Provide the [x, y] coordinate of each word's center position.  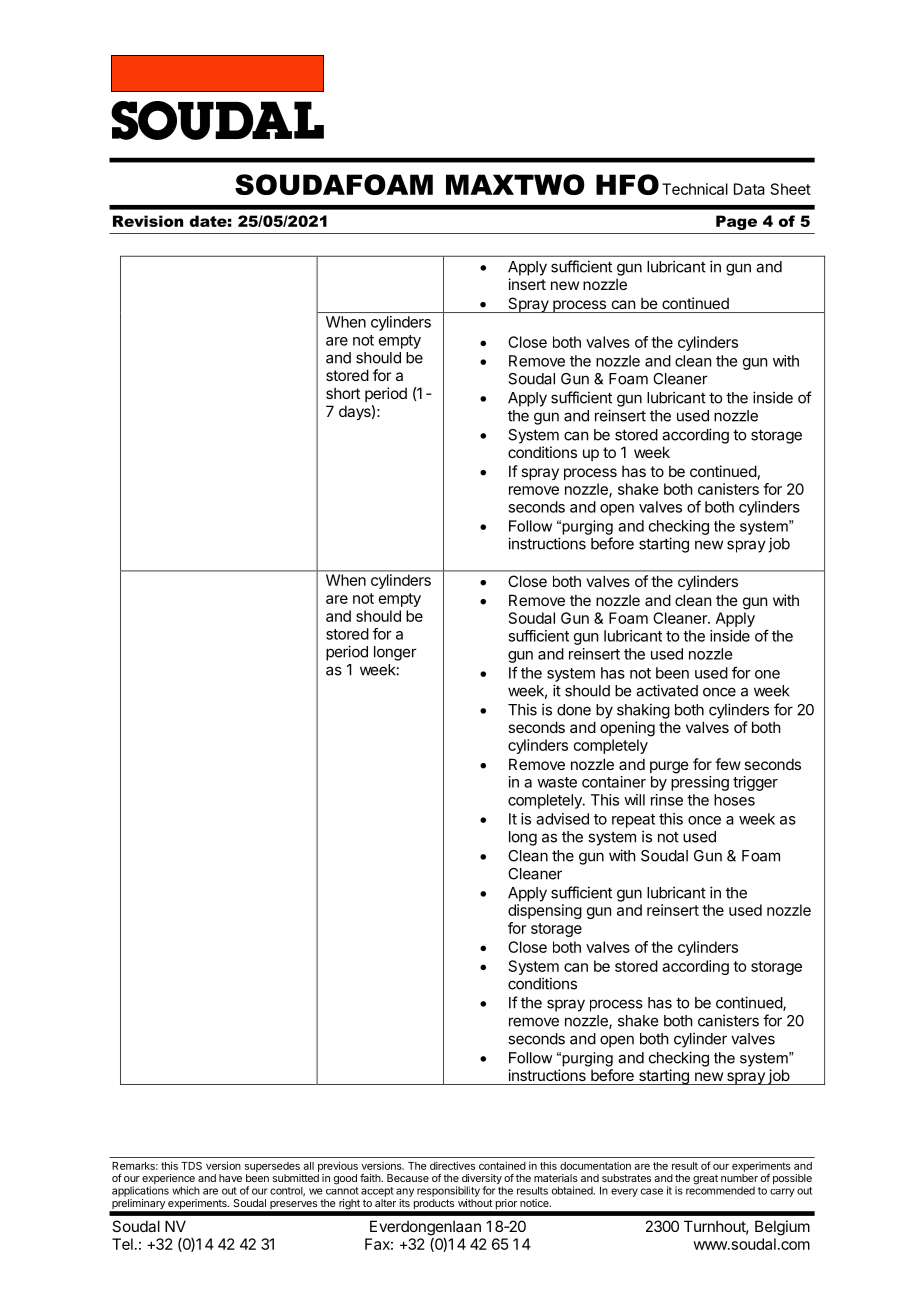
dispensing [545, 911]
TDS [191, 1166]
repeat [633, 821]
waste [557, 782]
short [343, 393]
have [230, 1178]
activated [667, 690]
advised [562, 819]
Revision [148, 221]
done [574, 710]
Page [736, 222]
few [728, 764]
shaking [643, 711]
